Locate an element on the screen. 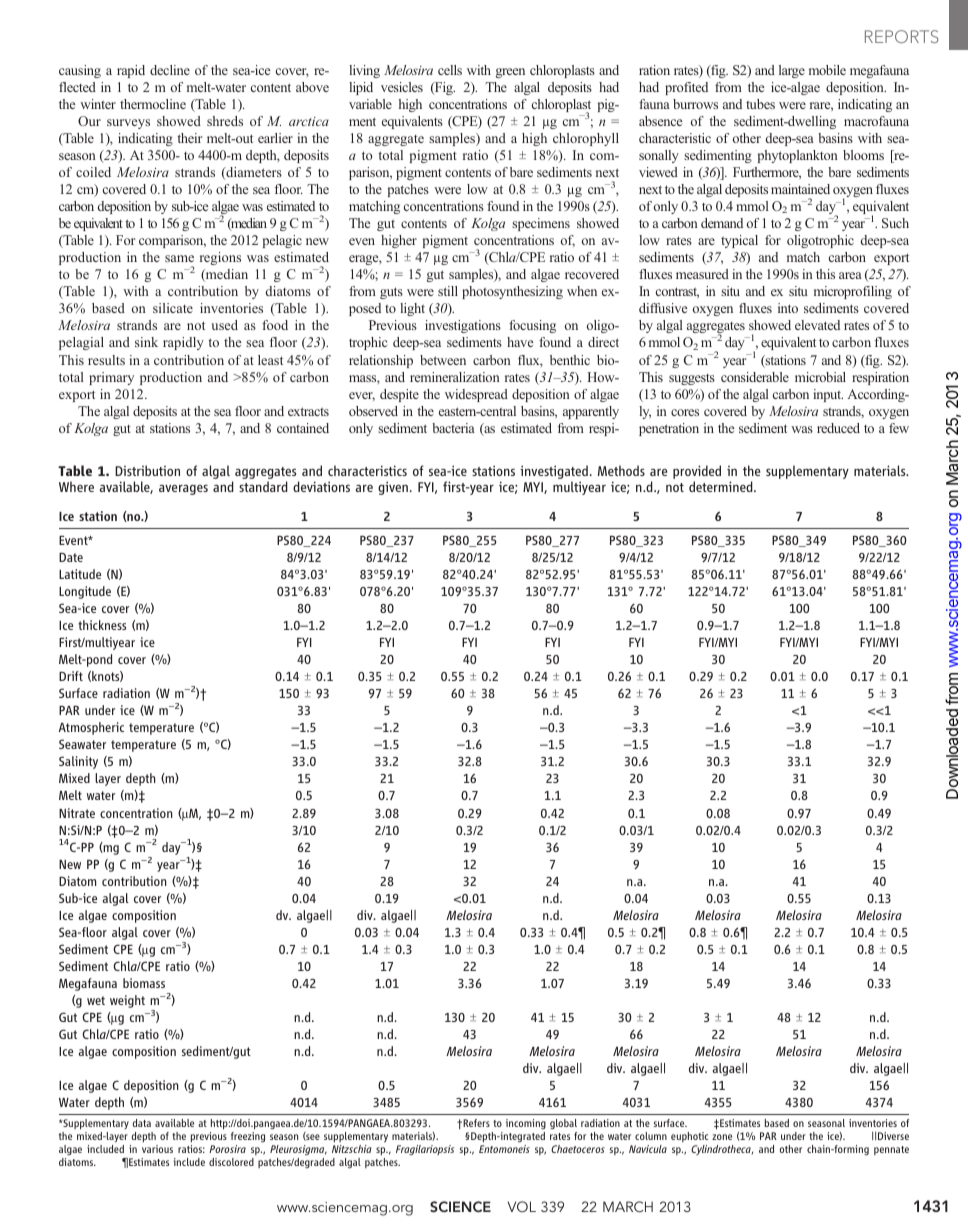  VOL is located at coordinates (522, 1206).
